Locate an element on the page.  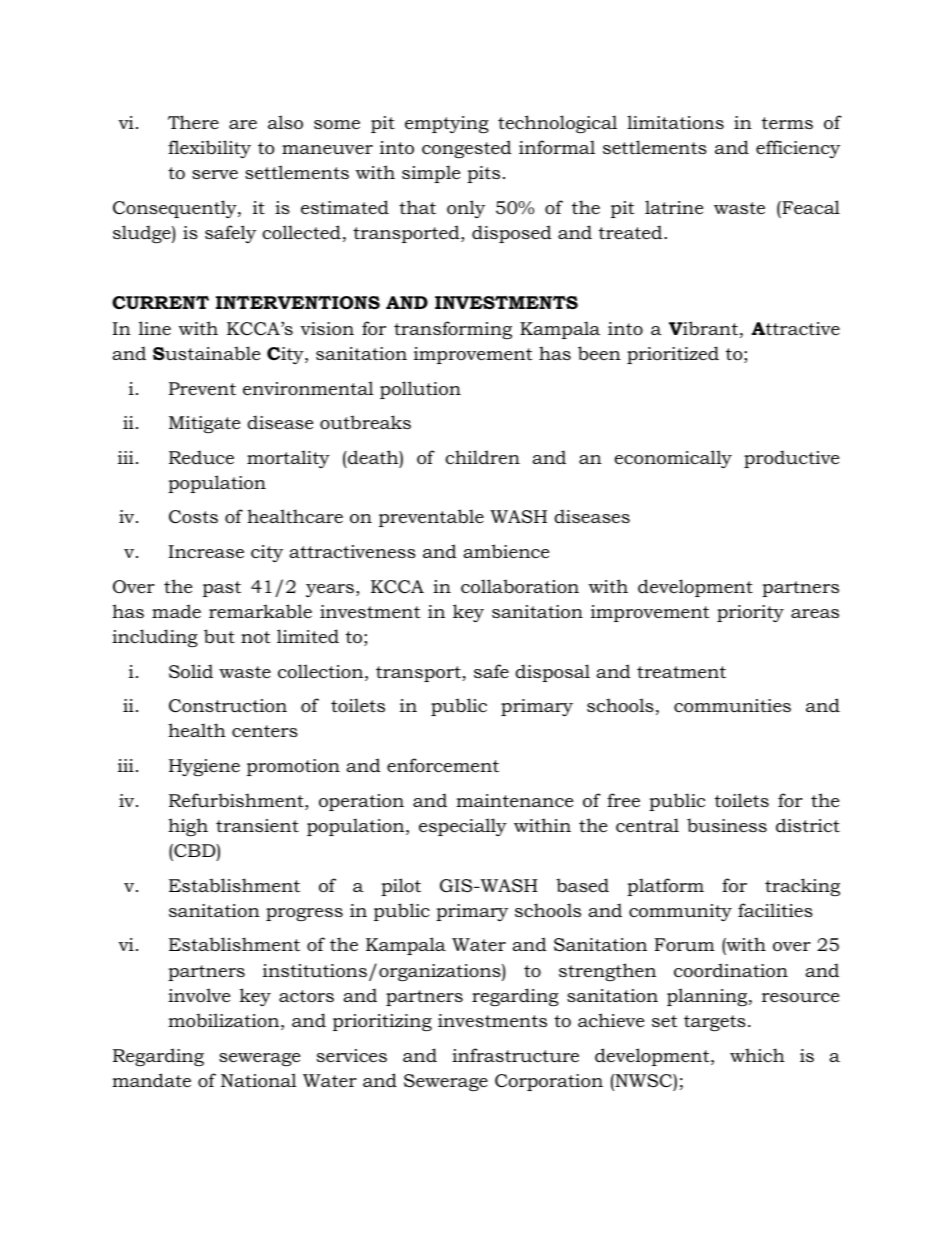
Hygiene is located at coordinates (204, 767).
